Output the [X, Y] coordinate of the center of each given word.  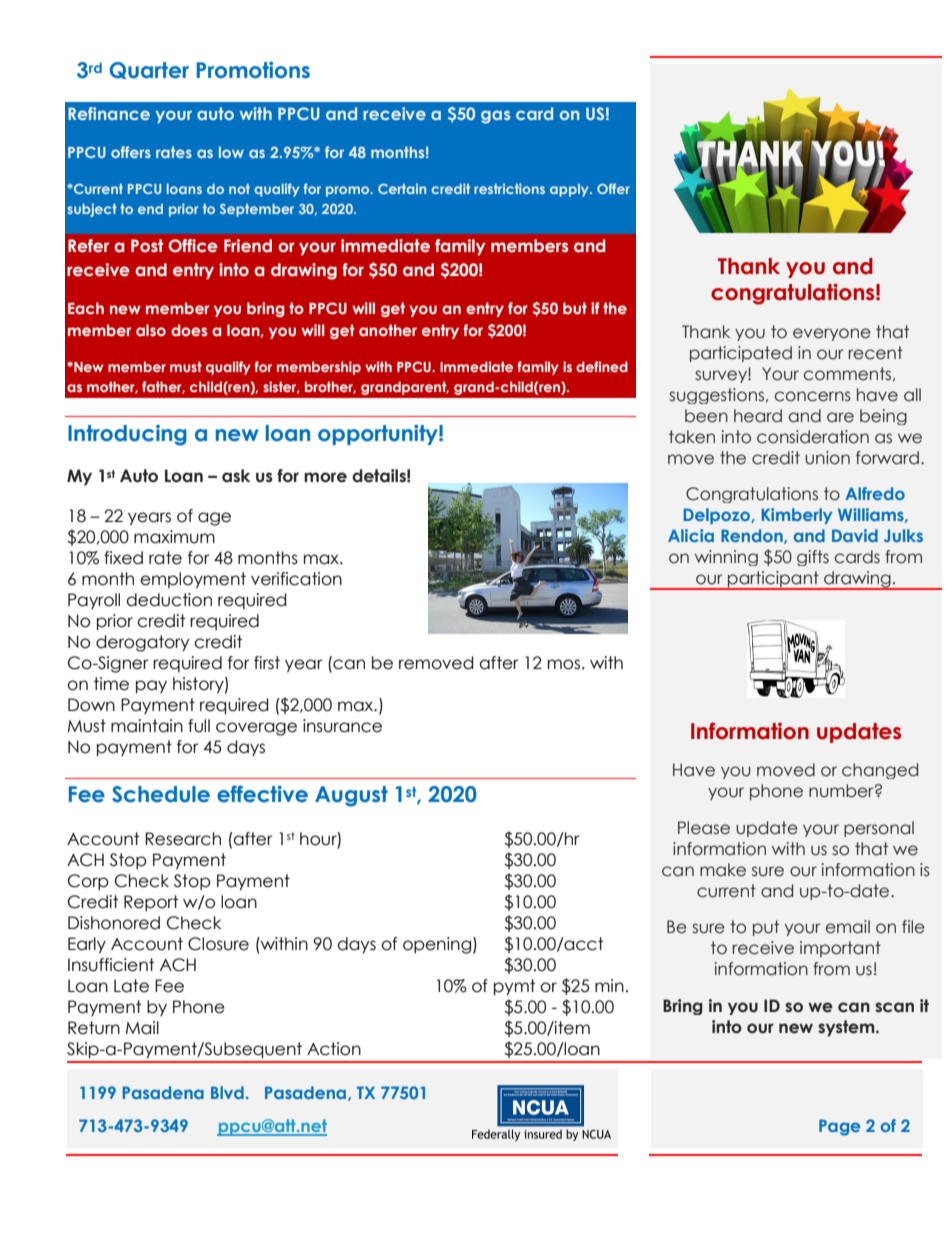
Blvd [227, 1092]
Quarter [149, 70]
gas [495, 117]
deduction [169, 600]
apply [570, 190]
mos [564, 664]
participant [773, 580]
